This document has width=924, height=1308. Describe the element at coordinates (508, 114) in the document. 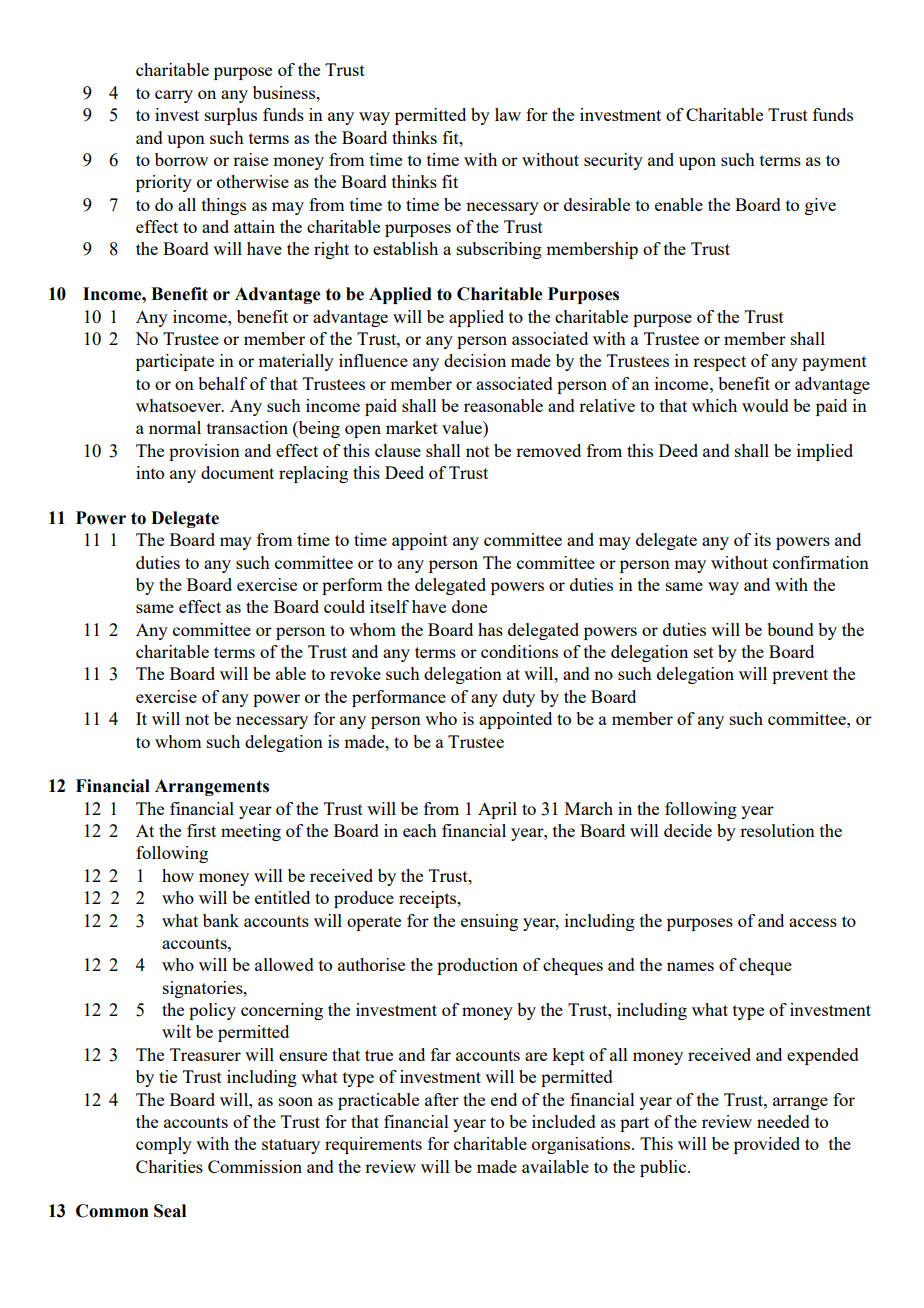

I see `law` at that location.
